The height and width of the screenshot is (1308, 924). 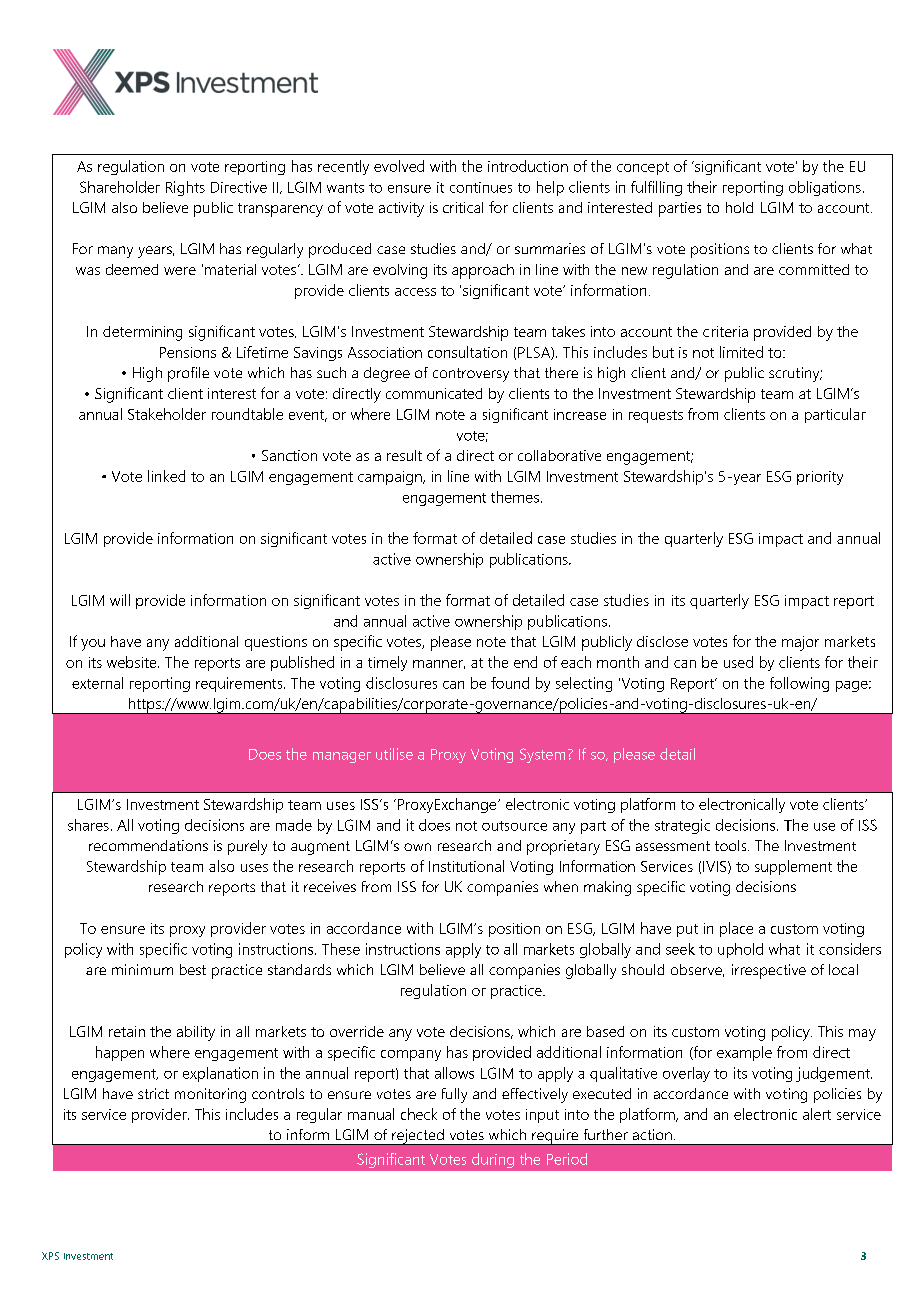 I want to click on Period, so click(x=567, y=1159).
